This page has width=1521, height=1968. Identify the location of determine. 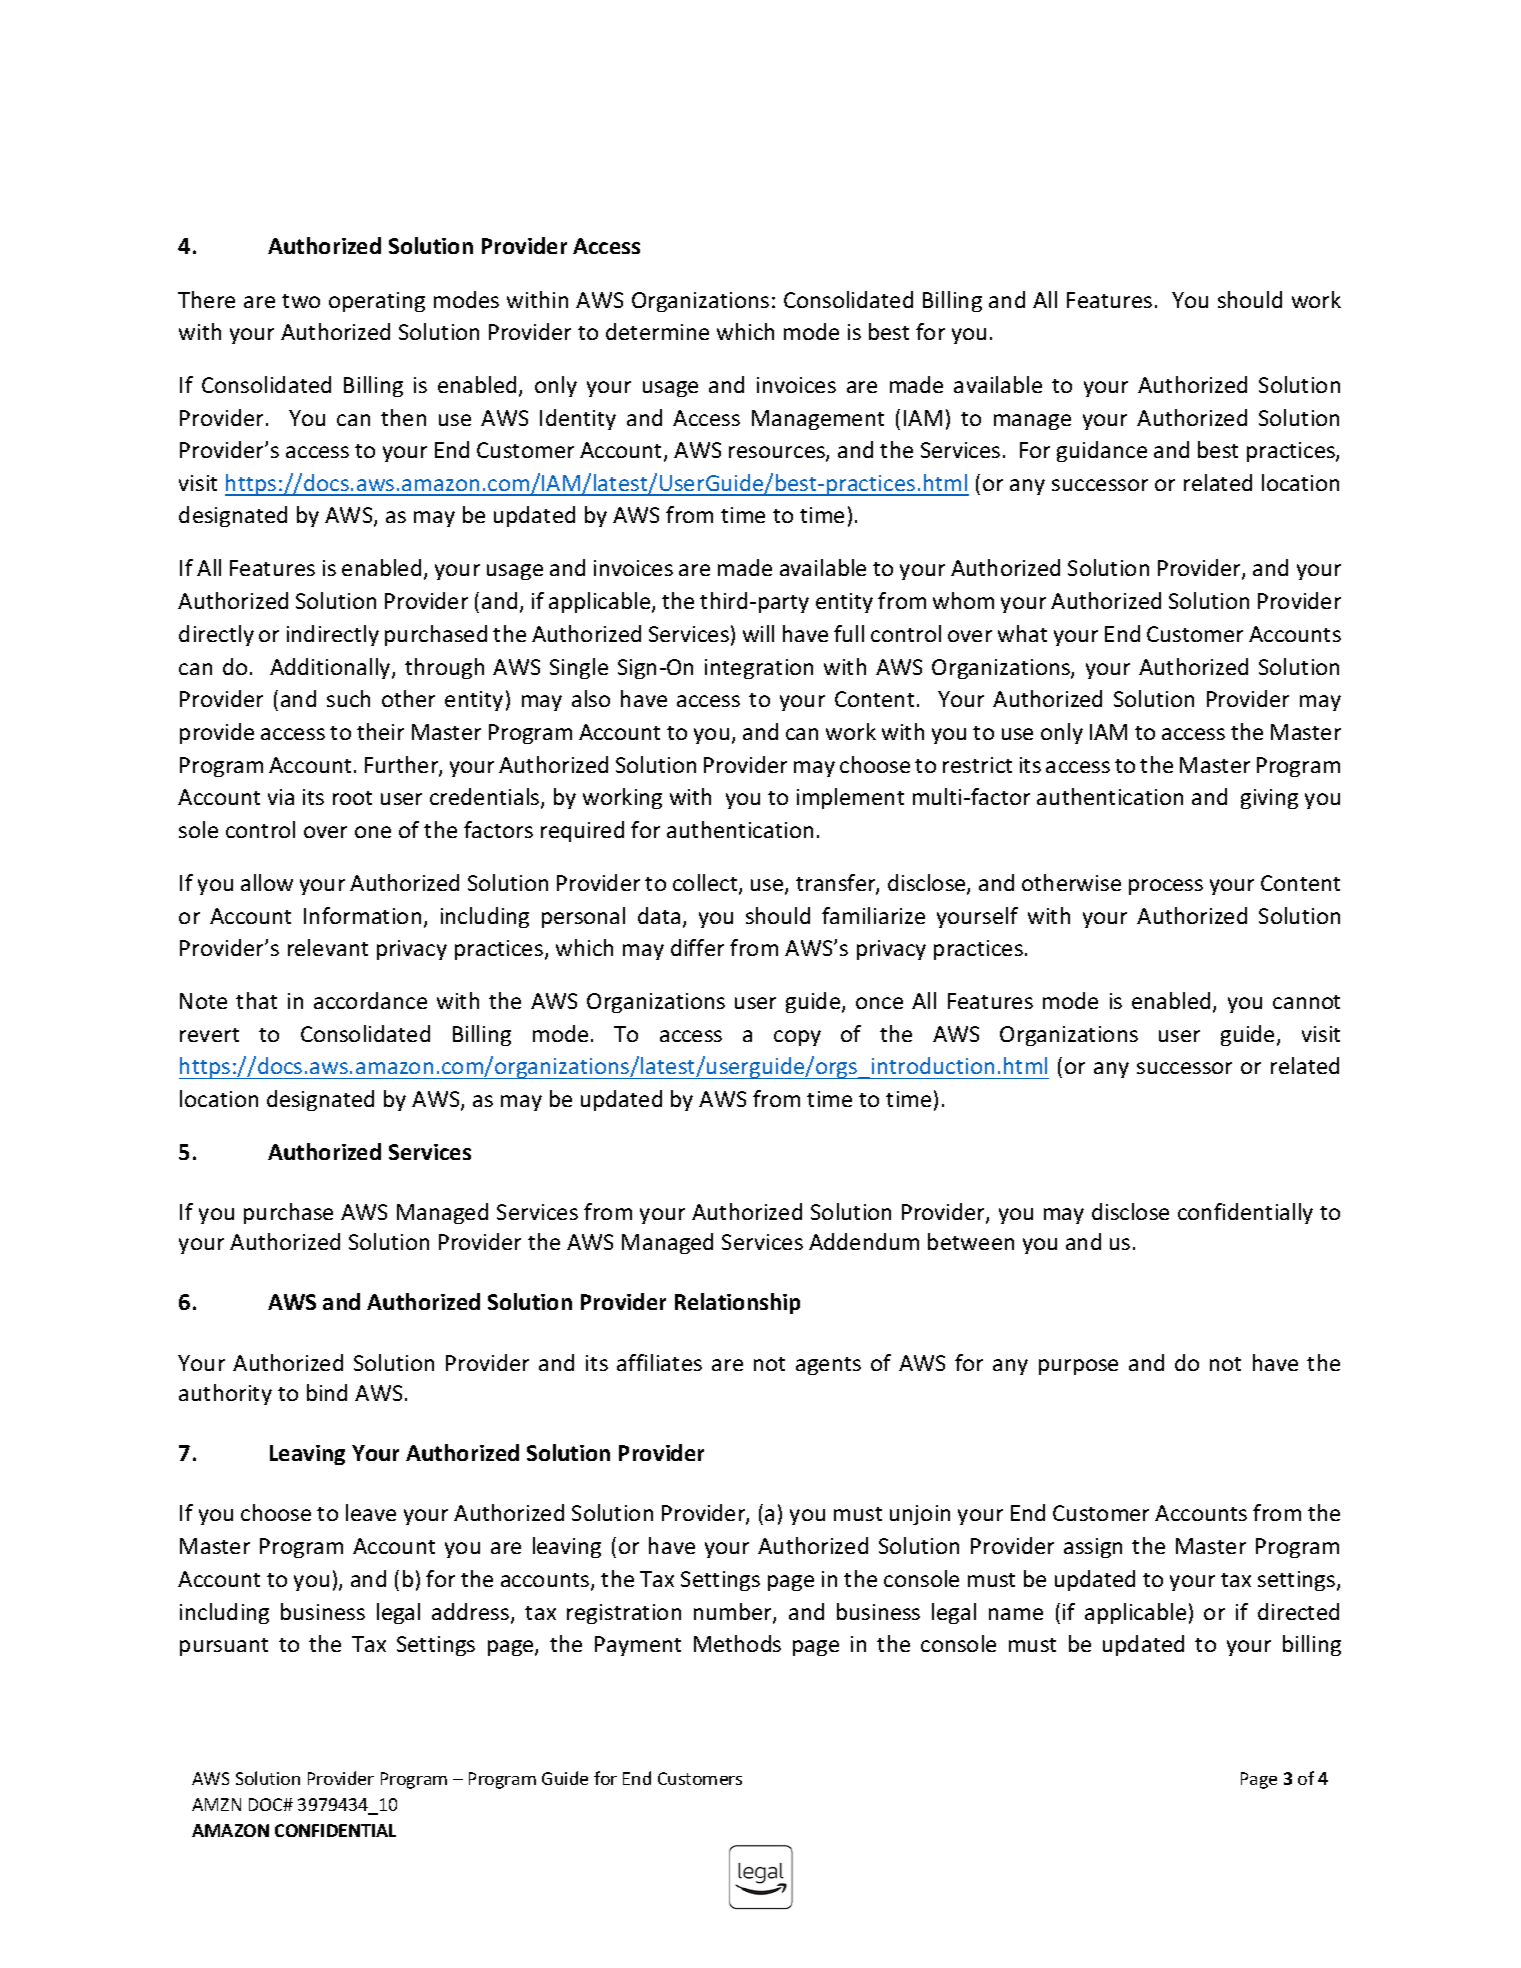
(657, 331).
